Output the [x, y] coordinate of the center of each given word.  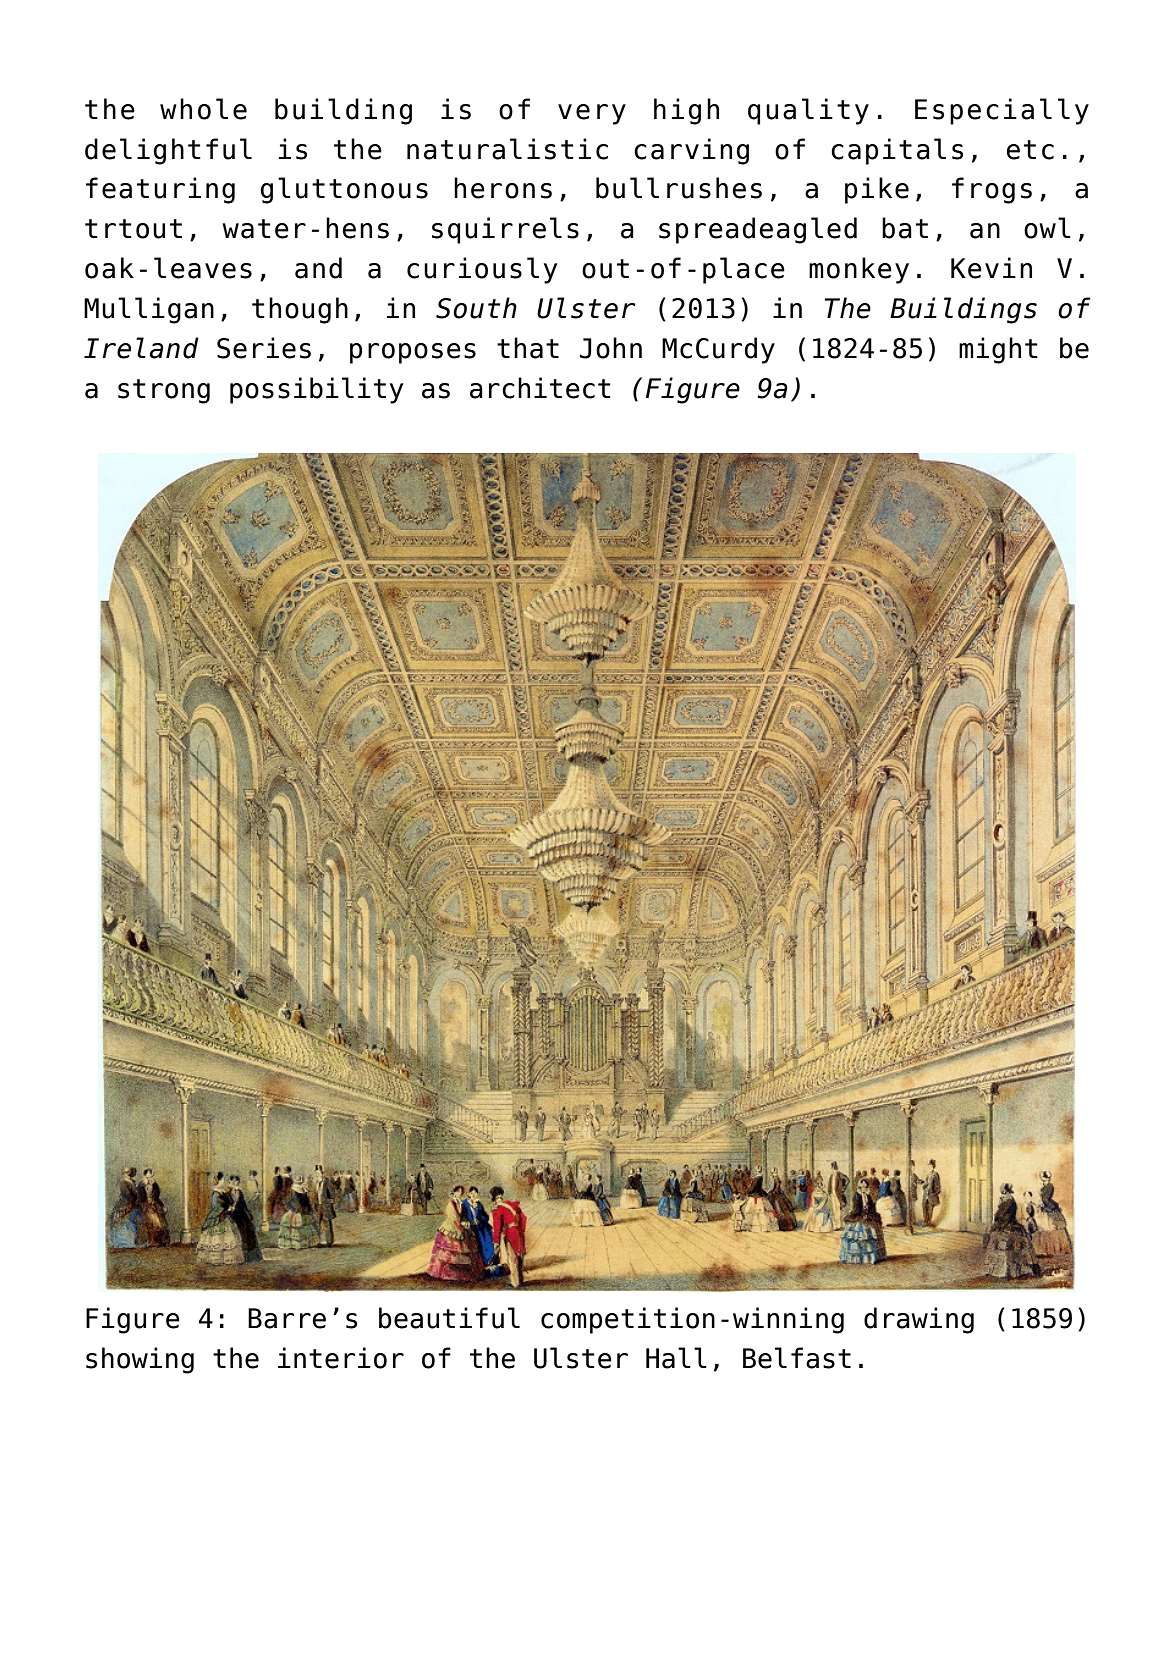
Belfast [797, 1358]
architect [540, 388]
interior [341, 1358]
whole [203, 109]
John [611, 348]
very [592, 114]
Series [264, 348]
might [998, 350]
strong [164, 391]
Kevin [991, 268]
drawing [919, 1320]
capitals [897, 151]
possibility [316, 390]
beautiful [449, 1318]
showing [140, 1360]
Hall [676, 1358]
